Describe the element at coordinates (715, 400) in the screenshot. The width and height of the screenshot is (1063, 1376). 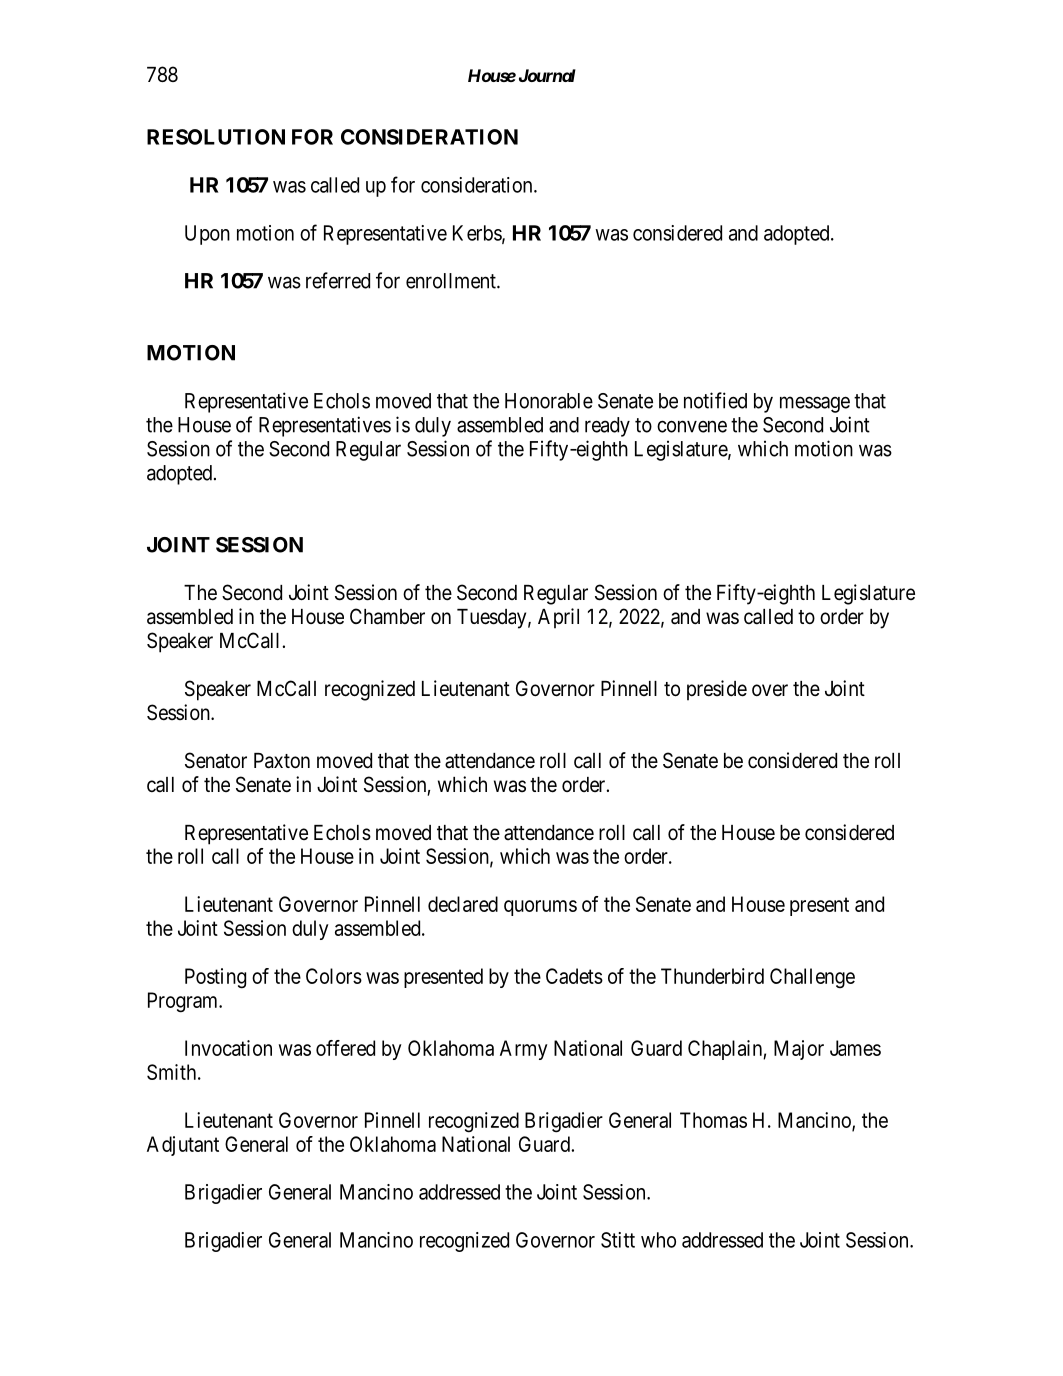
I see `notified` at that location.
